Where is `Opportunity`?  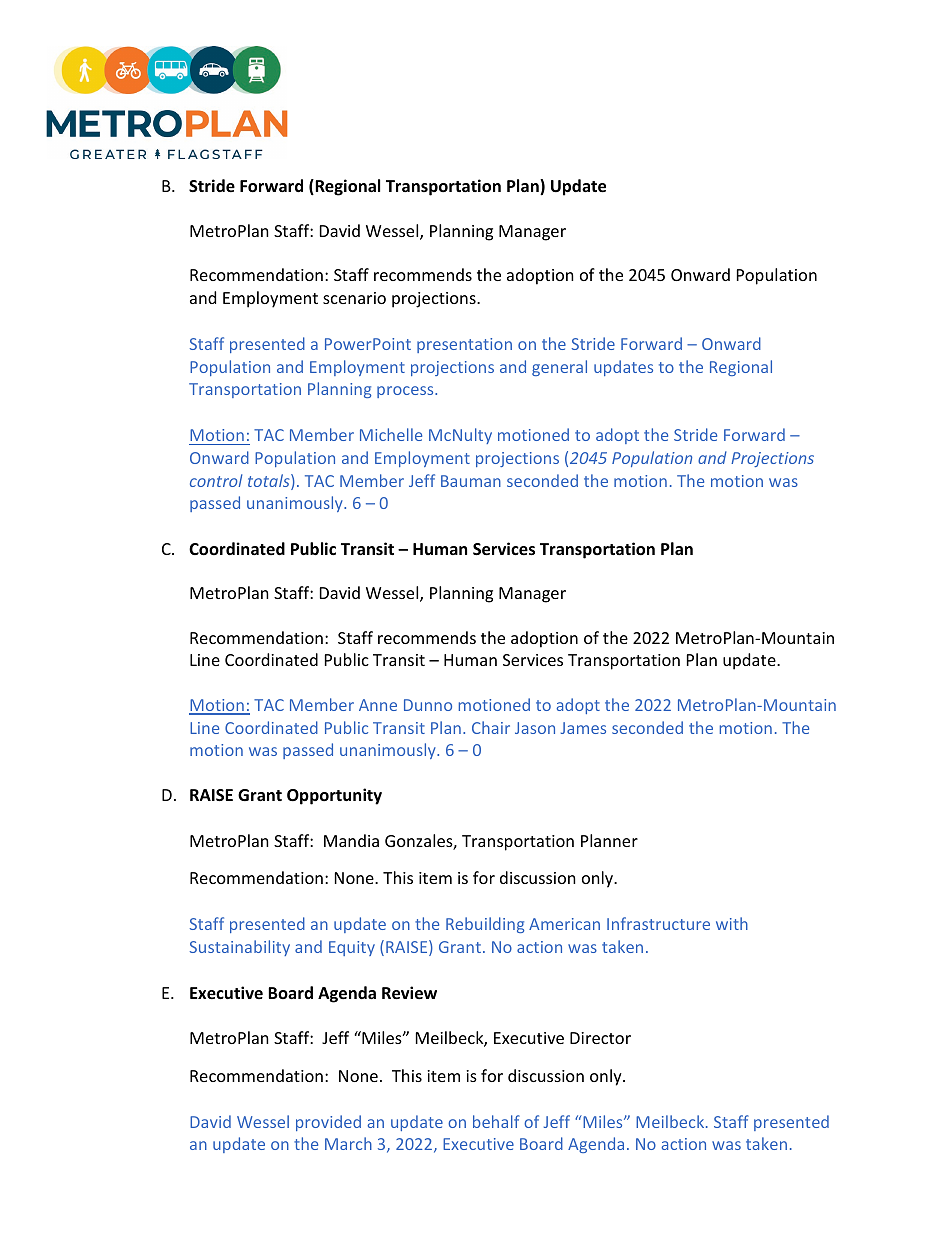
Opportunity is located at coordinates (334, 796).
